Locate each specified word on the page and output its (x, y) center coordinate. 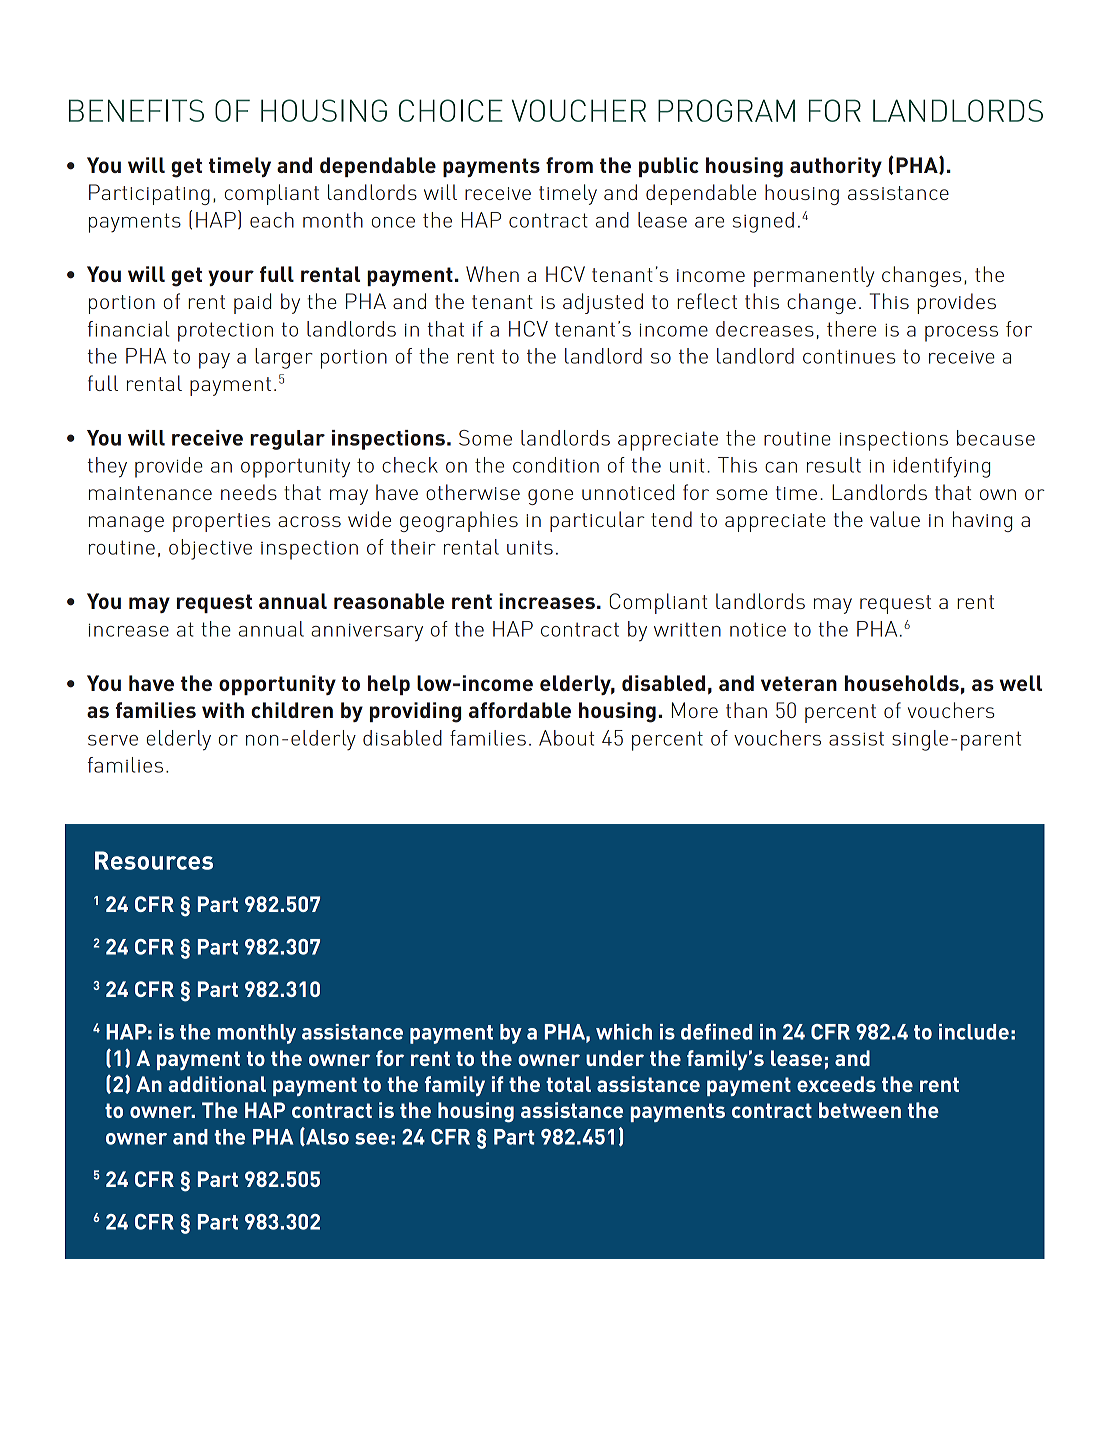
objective (210, 549)
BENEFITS (136, 110)
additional (217, 1084)
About (566, 738)
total (568, 1084)
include (974, 1032)
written (687, 629)
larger (284, 358)
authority (836, 167)
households (902, 683)
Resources (154, 860)
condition (556, 465)
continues (849, 356)
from (569, 165)
